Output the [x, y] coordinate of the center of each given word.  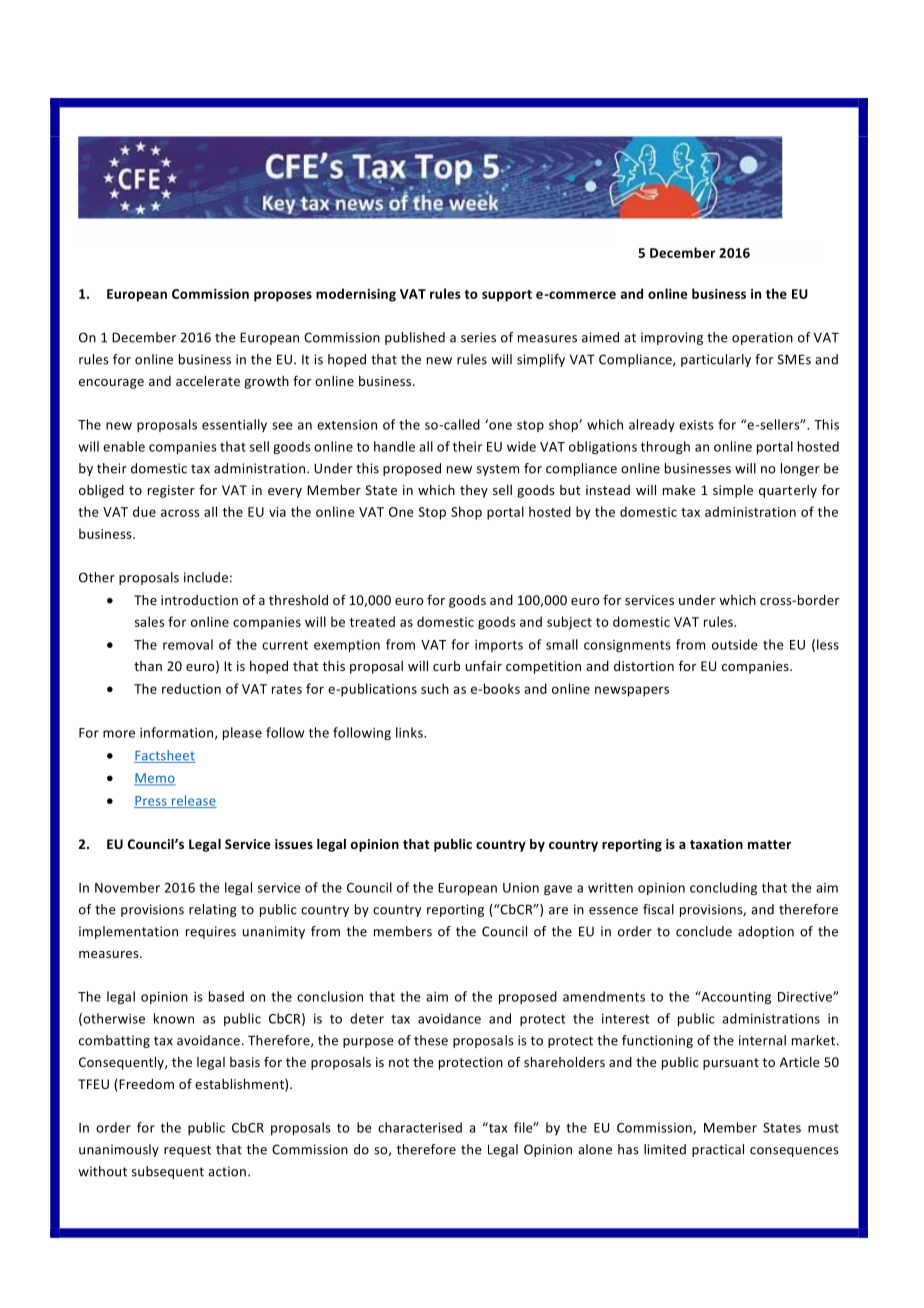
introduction [199, 600]
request [187, 1151]
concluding [723, 888]
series [478, 337]
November [127, 887]
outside [735, 644]
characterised [420, 1127]
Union [521, 888]
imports [499, 646]
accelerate [208, 381]
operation [762, 338]
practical [718, 1150]
